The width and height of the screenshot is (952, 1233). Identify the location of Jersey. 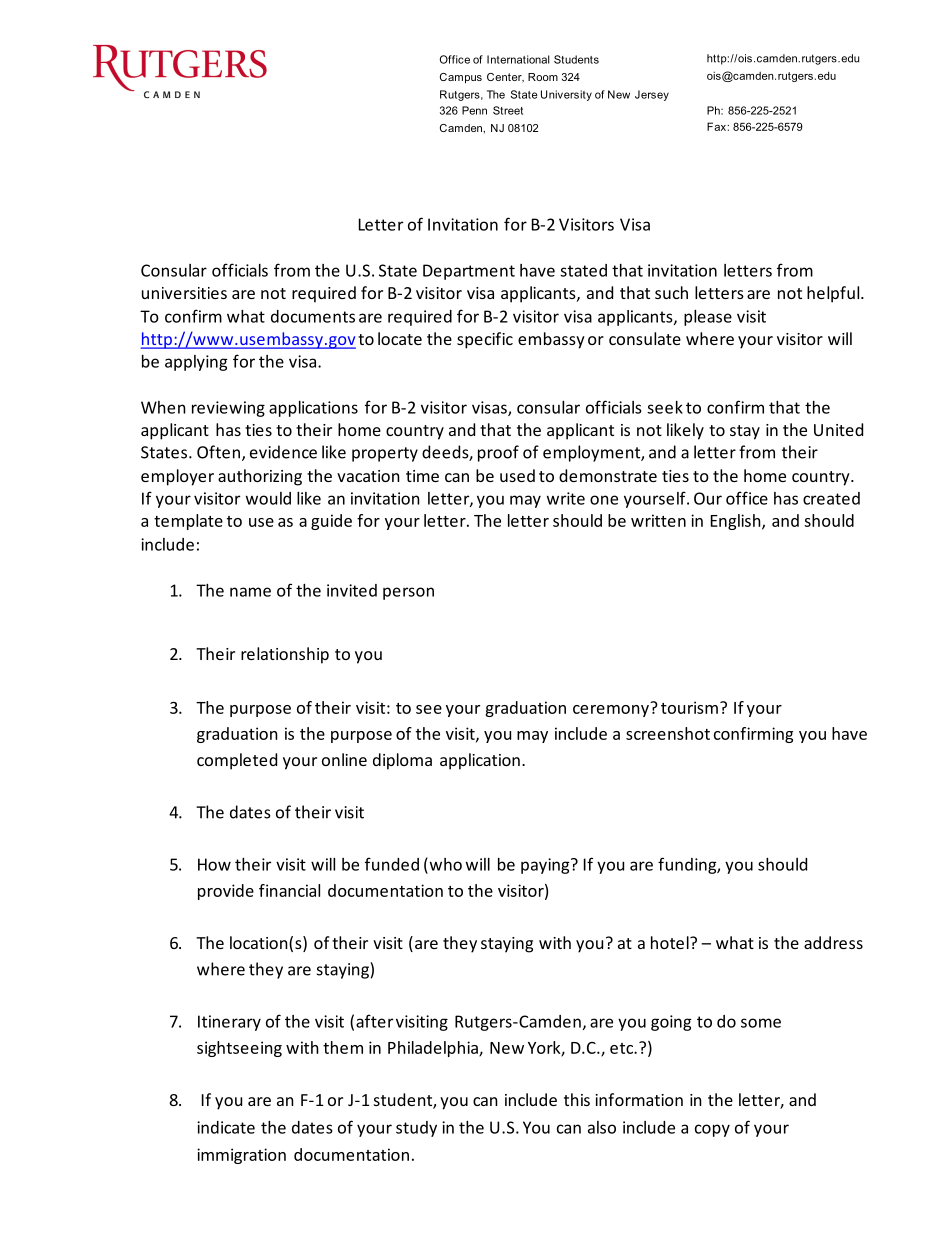
(652, 95).
